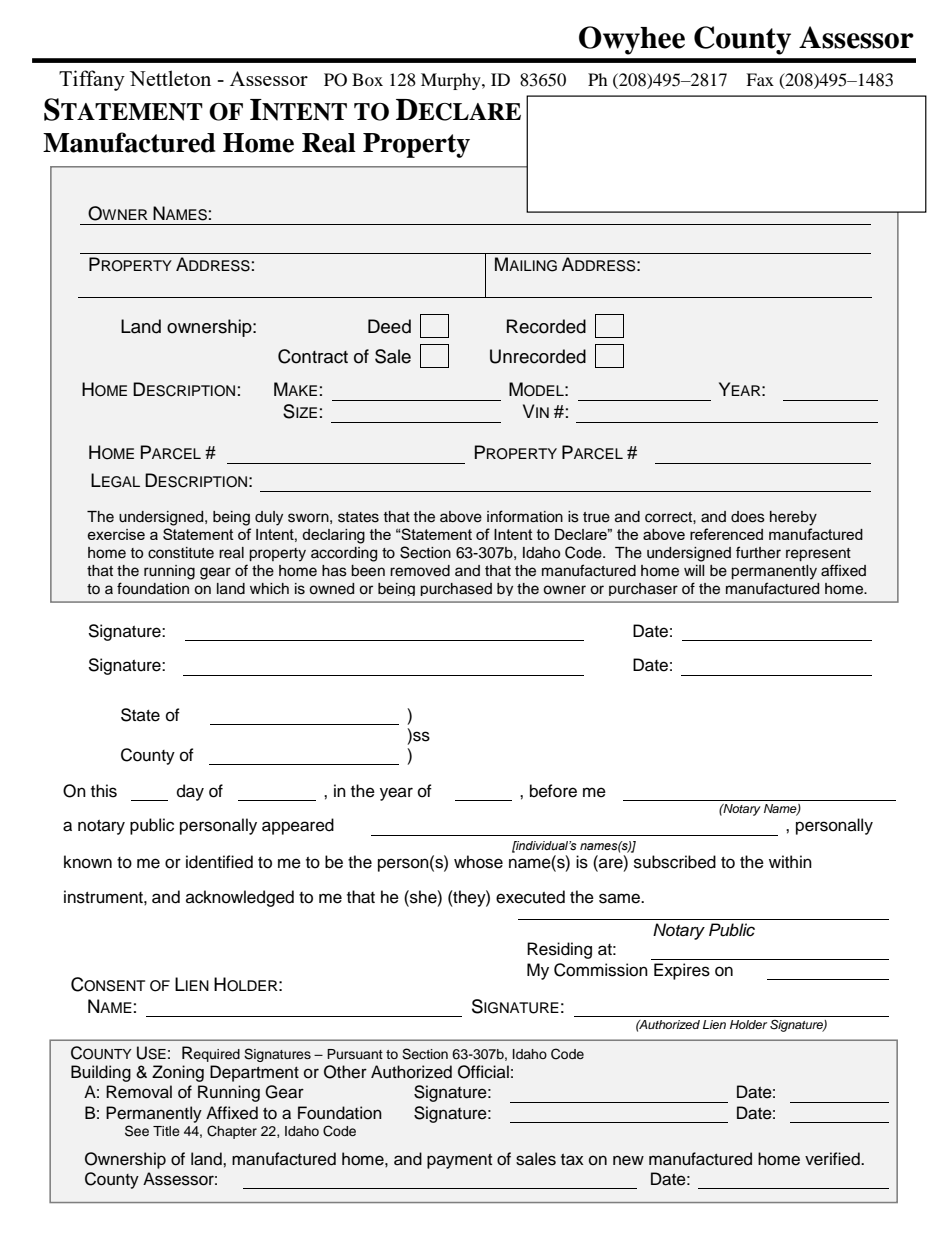 This screenshot has height=1233, width=952. What do you see at coordinates (166, 1131) in the screenshot?
I see `Title` at bounding box center [166, 1131].
